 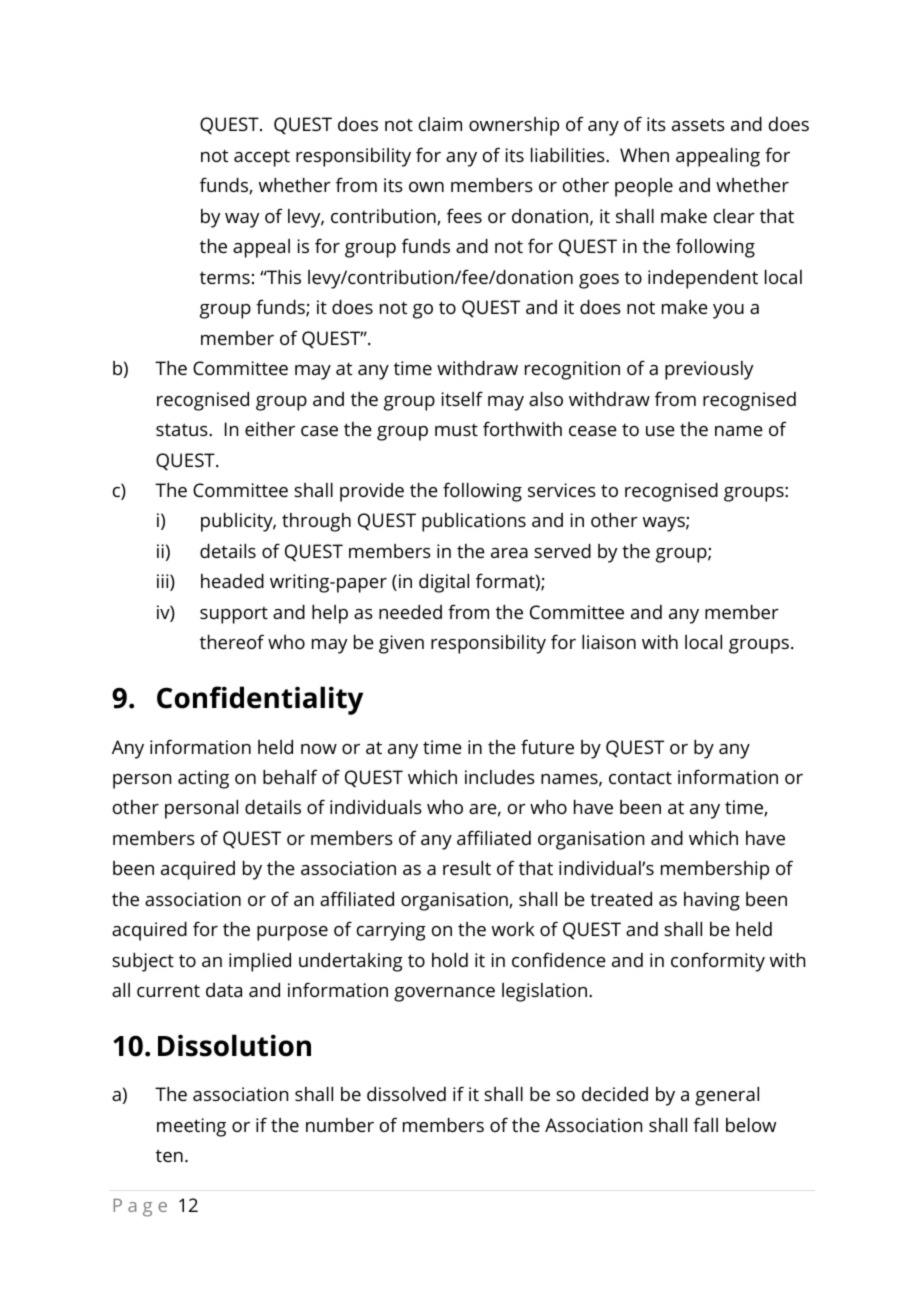 What do you see at coordinates (262, 158) in the screenshot?
I see `accept` at bounding box center [262, 158].
